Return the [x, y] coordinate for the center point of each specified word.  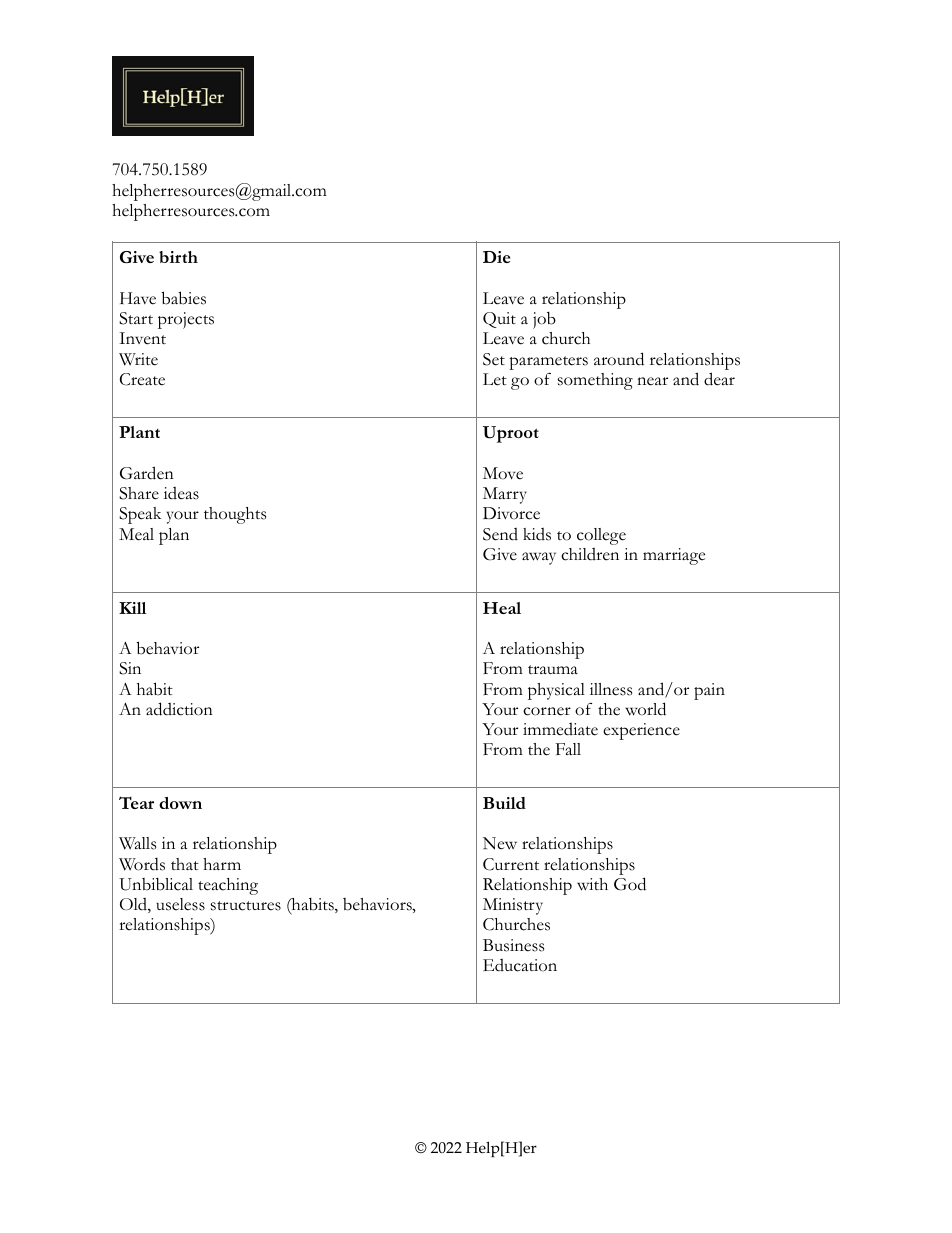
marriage [674, 556]
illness [611, 689]
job [544, 320]
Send [500, 534]
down [180, 803]
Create [142, 379]
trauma [553, 669]
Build [504, 803]
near [652, 381]
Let [495, 379]
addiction [179, 709]
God [630, 884]
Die [496, 257]
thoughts [235, 515]
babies [184, 298]
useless [180, 904]
